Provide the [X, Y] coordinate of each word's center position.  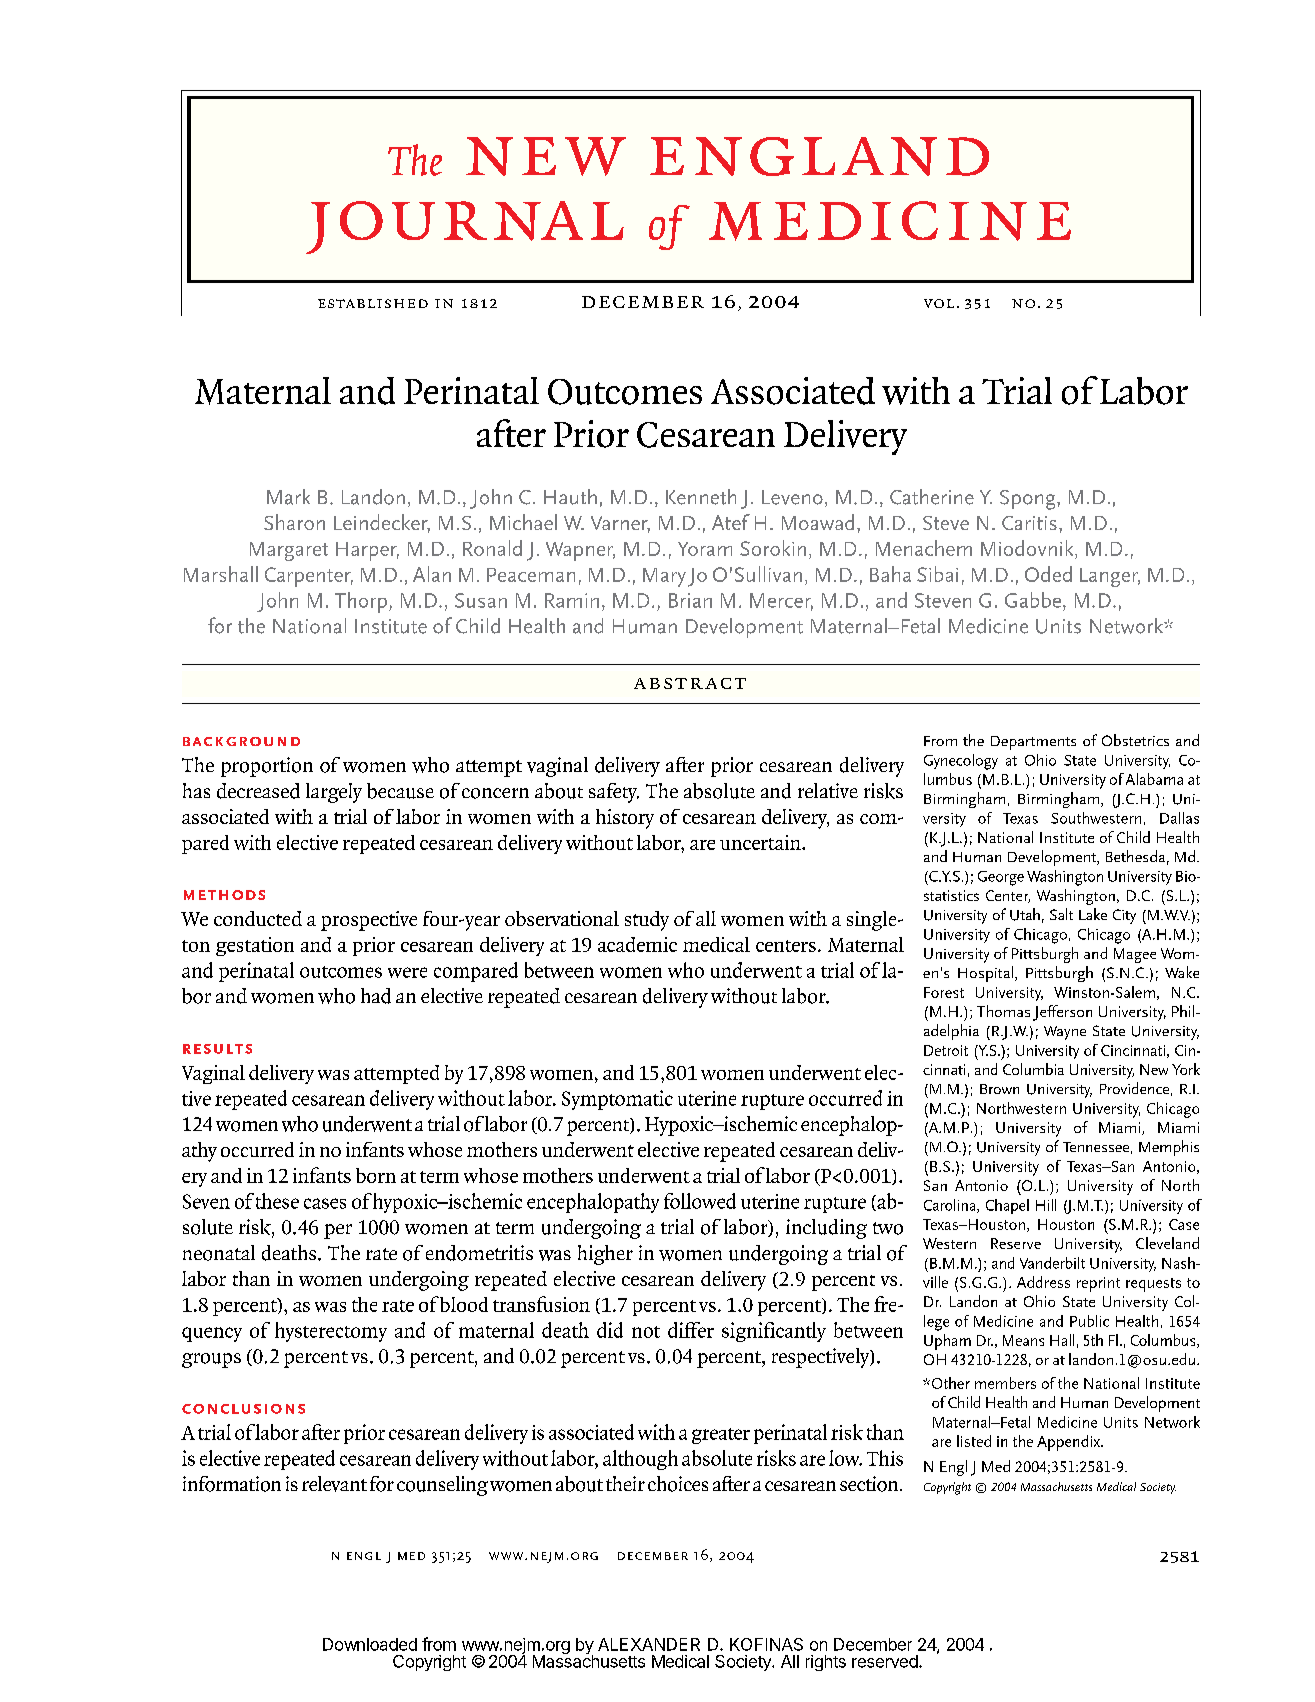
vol [939, 303]
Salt [1061, 914]
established [373, 303]
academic [637, 944]
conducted [258, 918]
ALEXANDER [649, 1644]
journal [465, 227]
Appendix [1069, 1443]
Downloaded [370, 1644]
